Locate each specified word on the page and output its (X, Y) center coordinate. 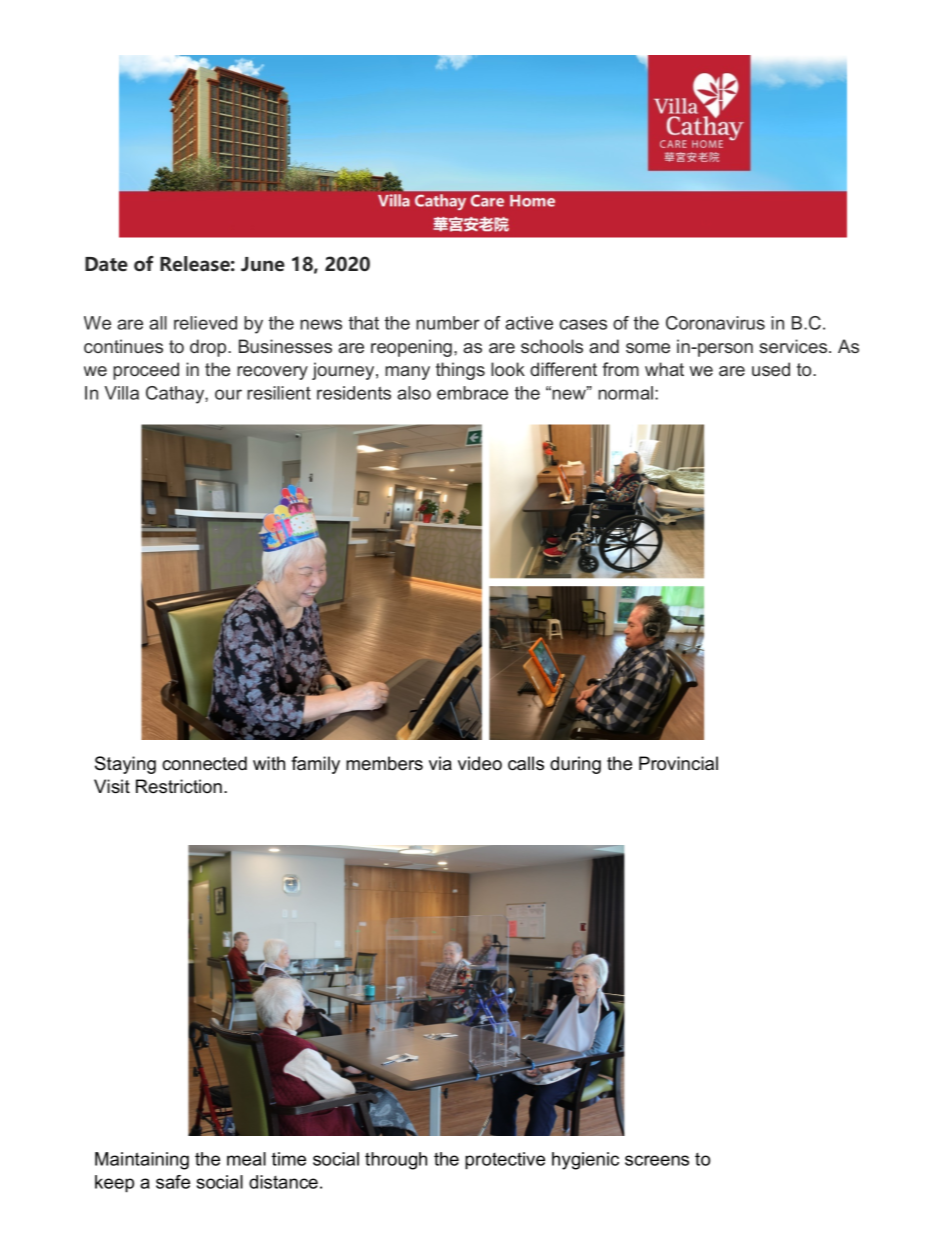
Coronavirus (715, 323)
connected (204, 763)
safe (173, 1182)
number (448, 323)
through (396, 1161)
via (440, 763)
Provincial (678, 763)
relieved (205, 323)
